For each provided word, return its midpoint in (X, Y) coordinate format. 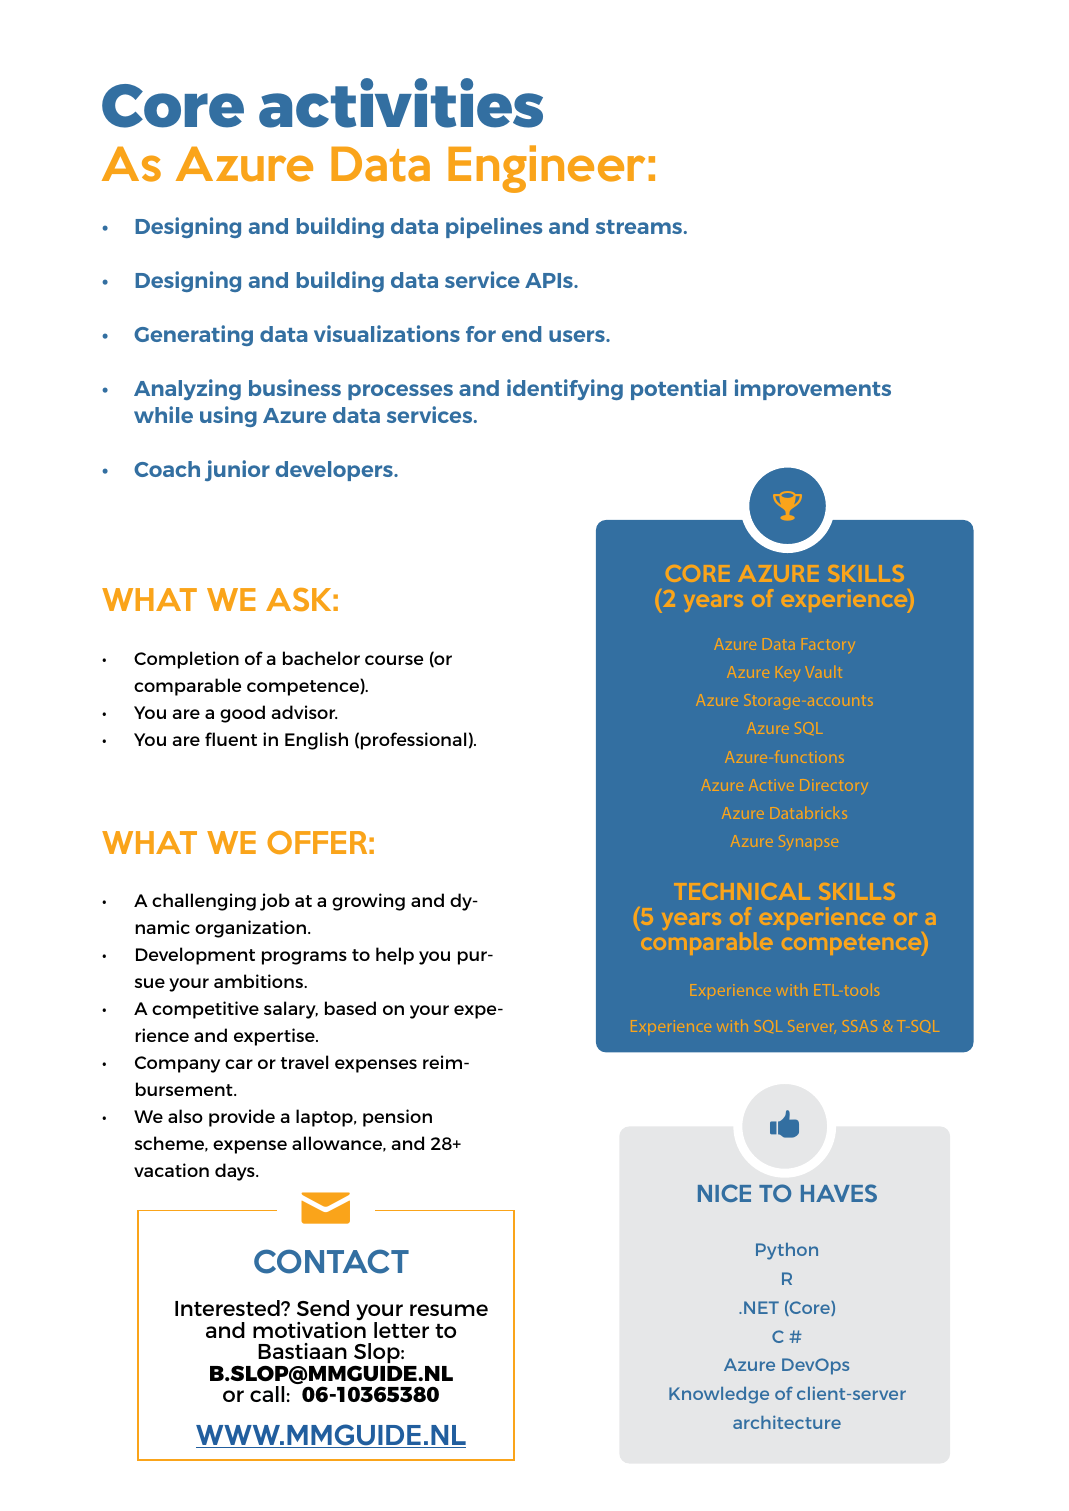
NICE (724, 1193)
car (239, 1064)
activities (401, 103)
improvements (813, 389)
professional (413, 741)
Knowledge (719, 1395)
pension (397, 1118)
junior (237, 470)
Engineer (546, 169)
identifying (565, 389)
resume (449, 1310)
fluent (231, 739)
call (267, 1394)
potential (678, 389)
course (394, 660)
